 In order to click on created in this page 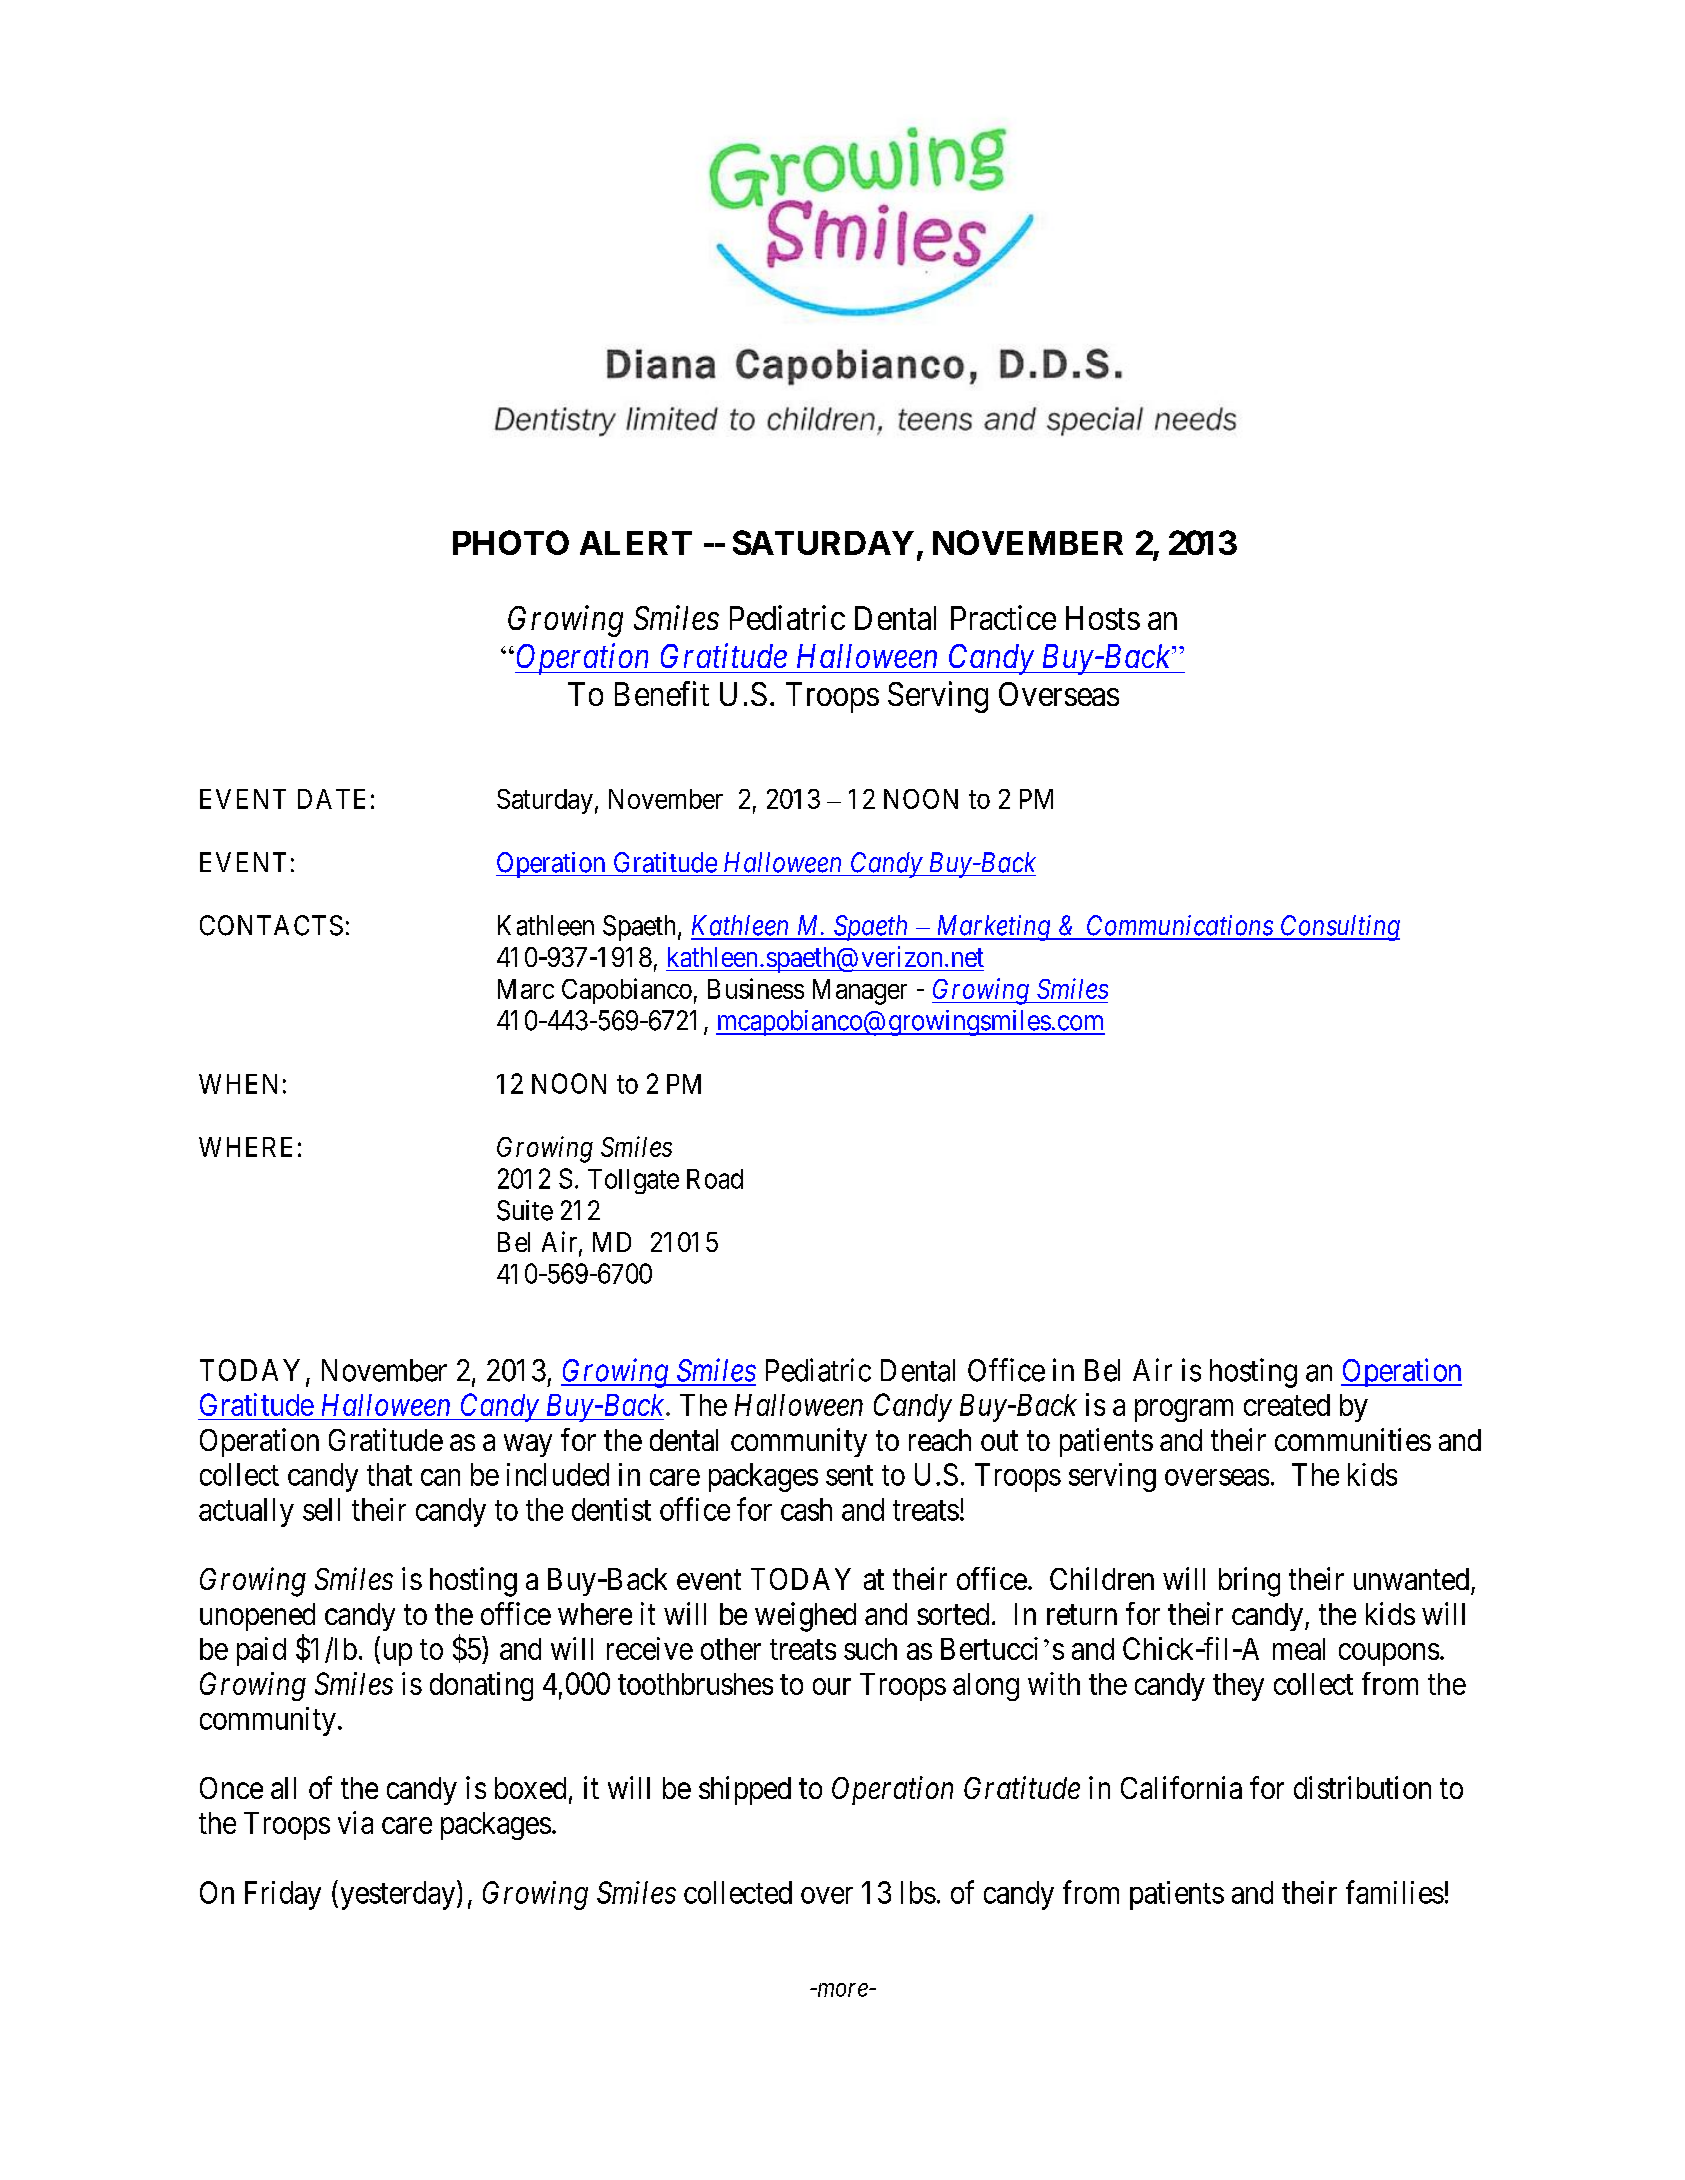, I will do `click(1287, 1405)`.
